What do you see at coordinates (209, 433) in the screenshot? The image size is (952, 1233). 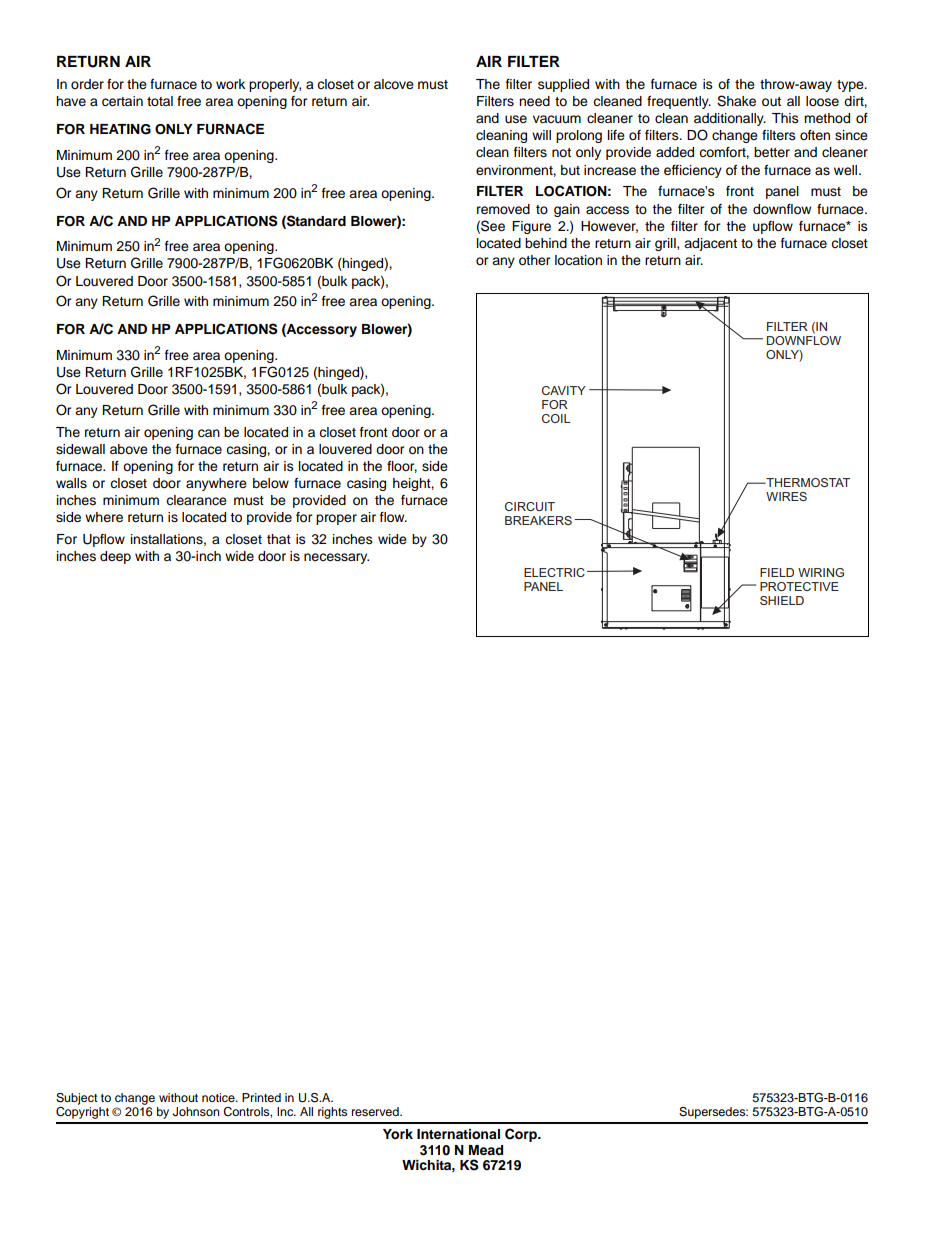 I see `can` at bounding box center [209, 433].
